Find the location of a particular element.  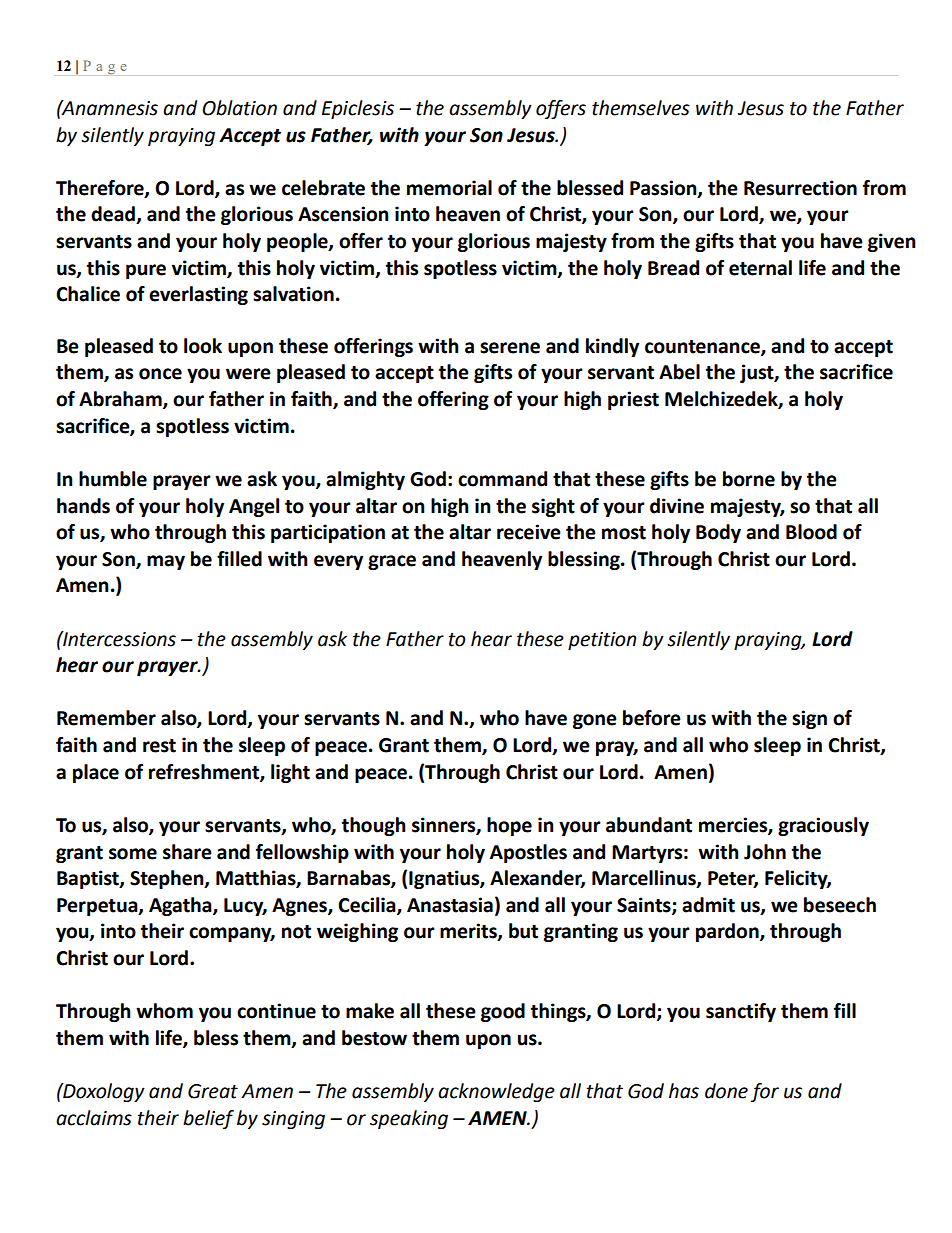

Oblation is located at coordinates (239, 108).
